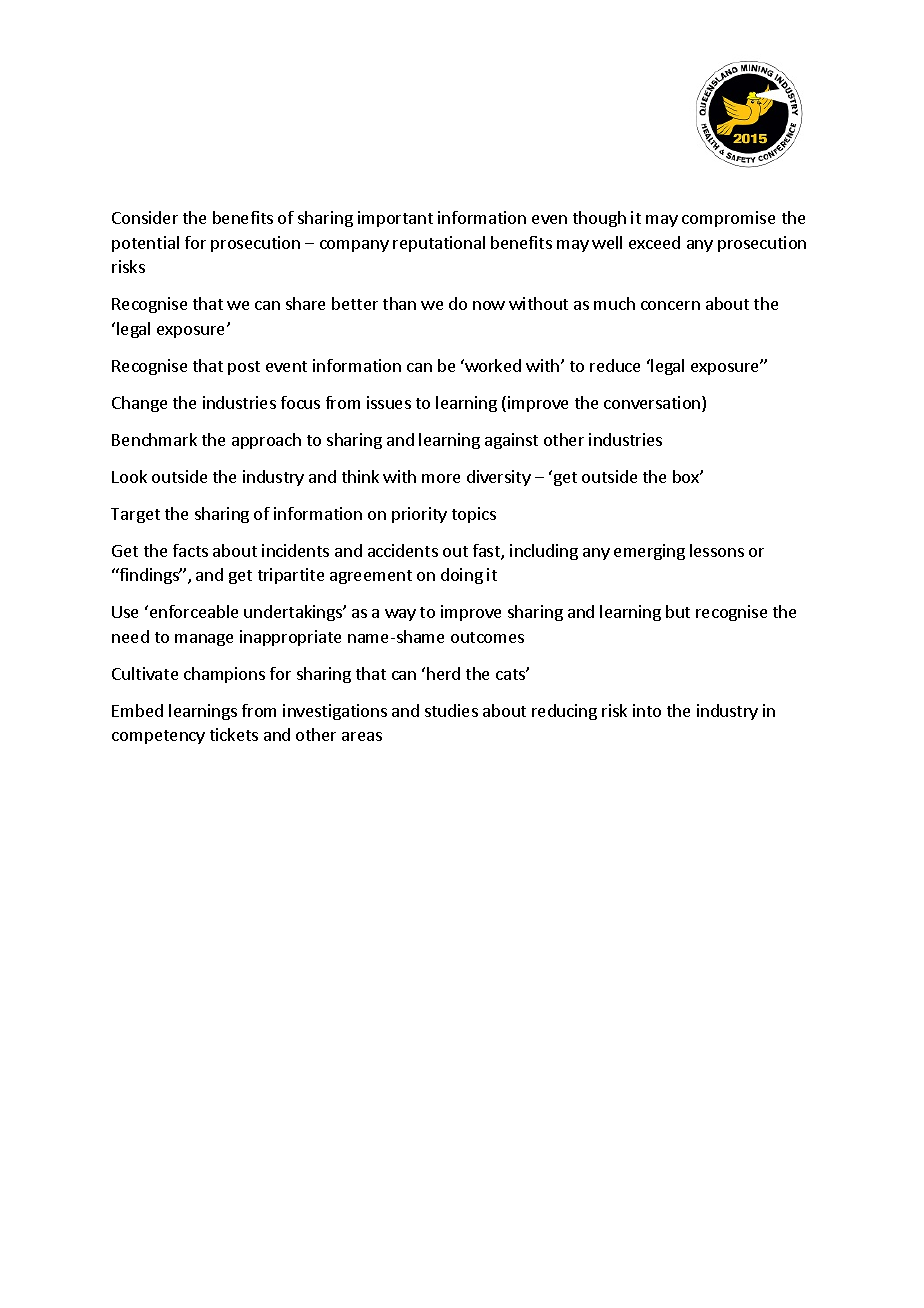  What do you see at coordinates (441, 478) in the page?
I see `more` at bounding box center [441, 478].
